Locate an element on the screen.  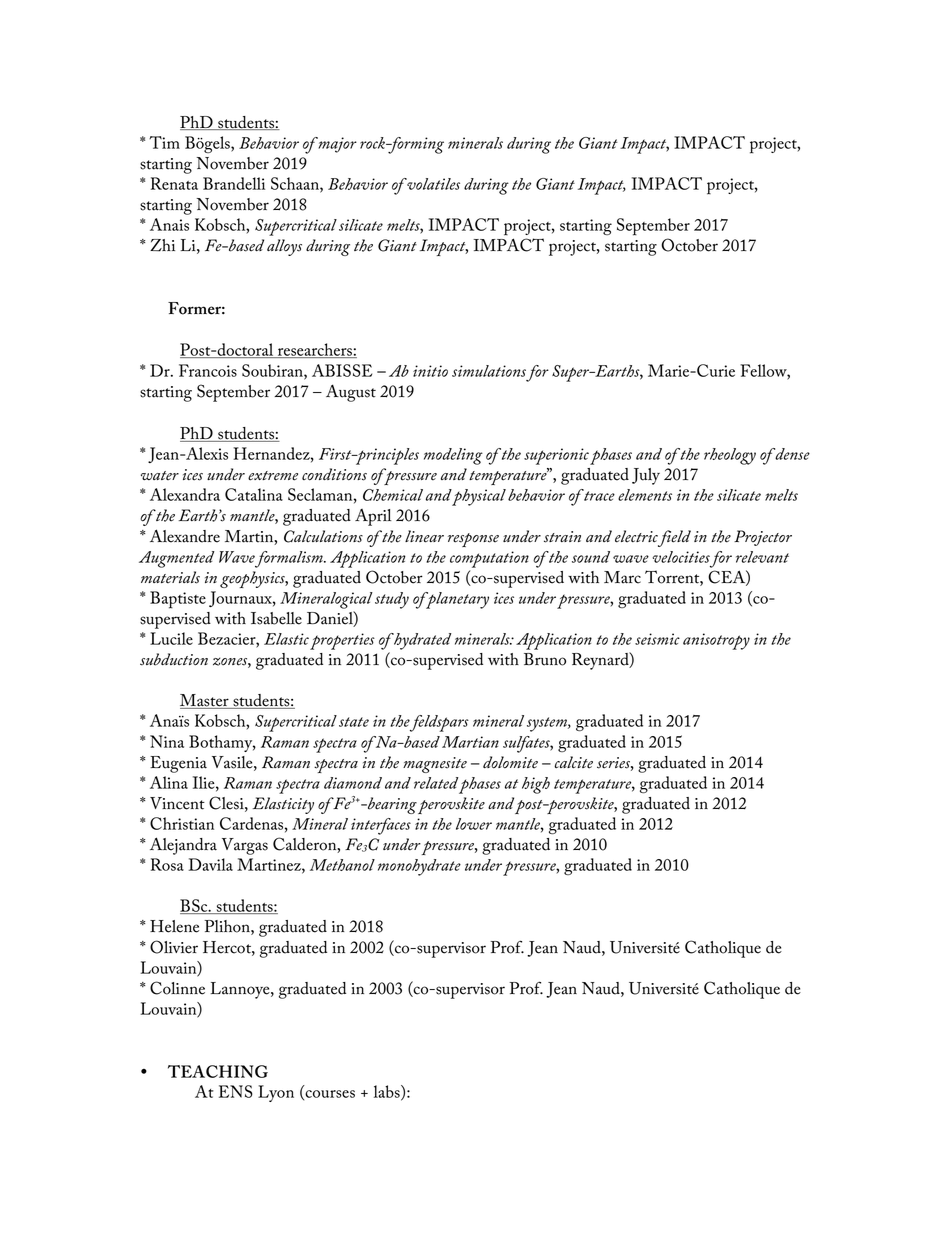
Renata is located at coordinates (174, 183).
